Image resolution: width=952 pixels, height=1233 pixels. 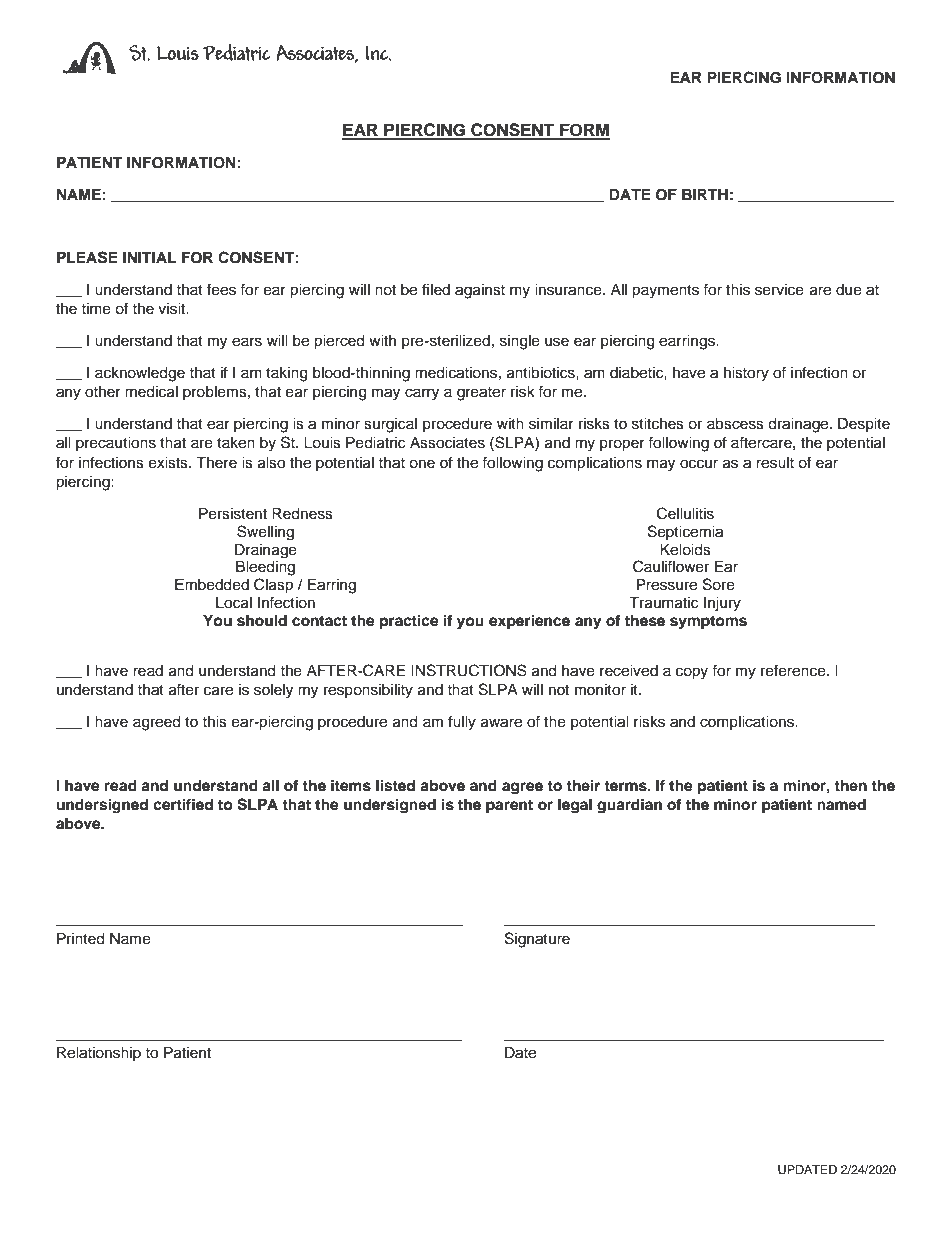 What do you see at coordinates (480, 291) in the screenshot?
I see `against` at bounding box center [480, 291].
